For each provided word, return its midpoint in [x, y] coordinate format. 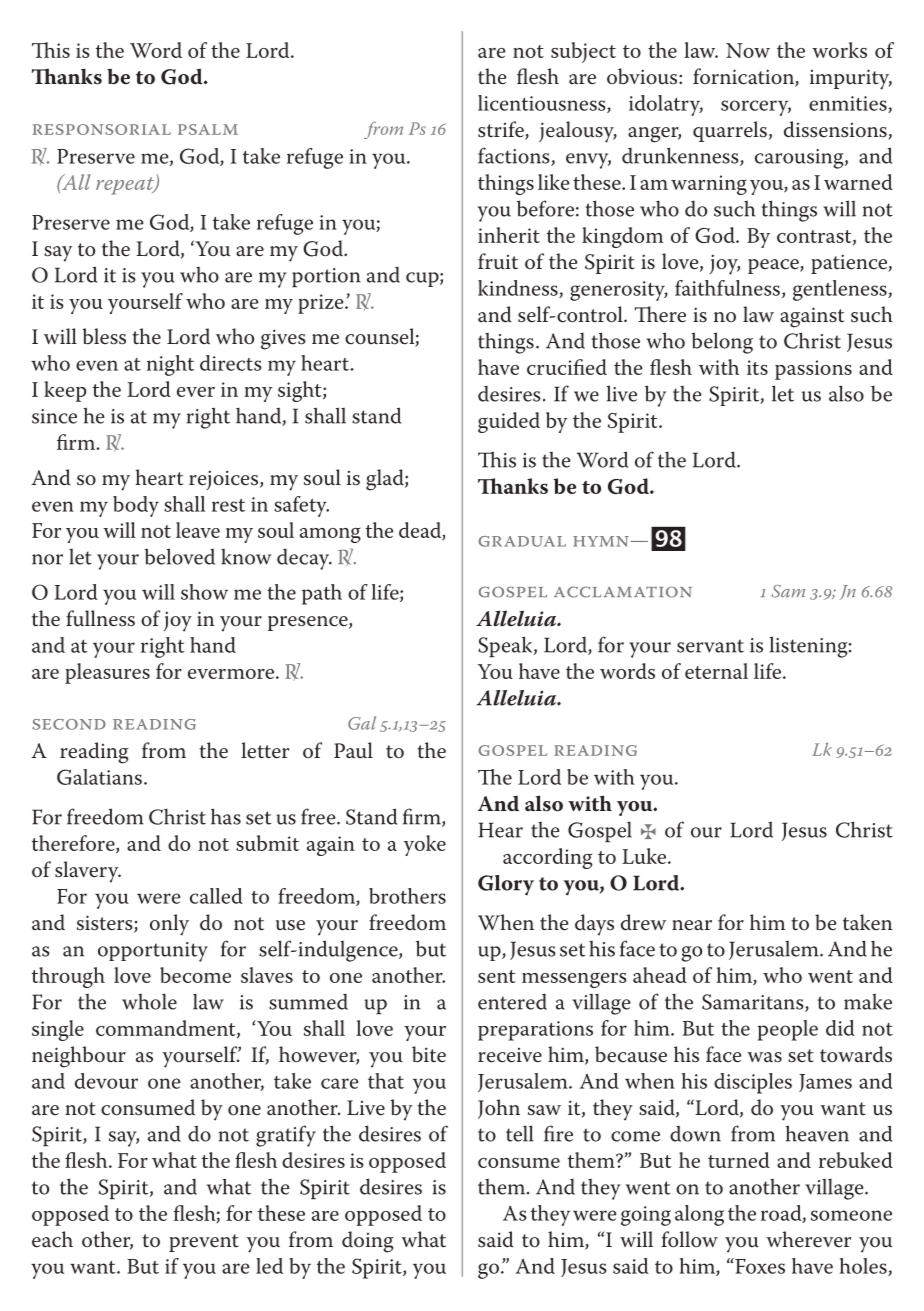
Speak [506, 646]
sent [496, 976]
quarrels [730, 131]
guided [509, 422]
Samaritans [754, 1003]
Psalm [208, 129]
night [170, 365]
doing [367, 1242]
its [757, 367]
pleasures [107, 673]
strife [502, 130]
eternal [716, 671]
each [52, 1239]
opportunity [153, 952]
